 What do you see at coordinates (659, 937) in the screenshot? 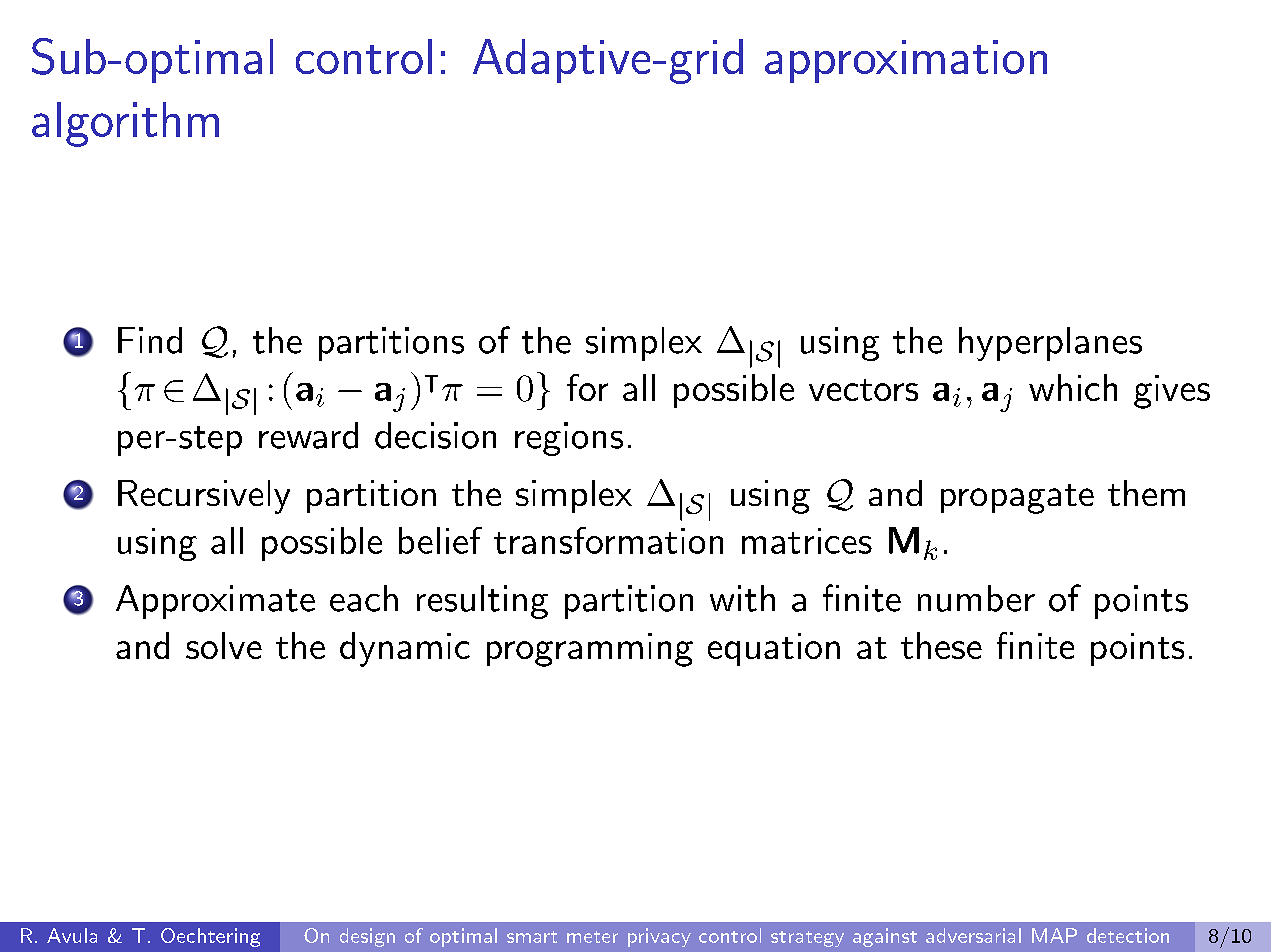
I see `privacy` at bounding box center [659, 937].
